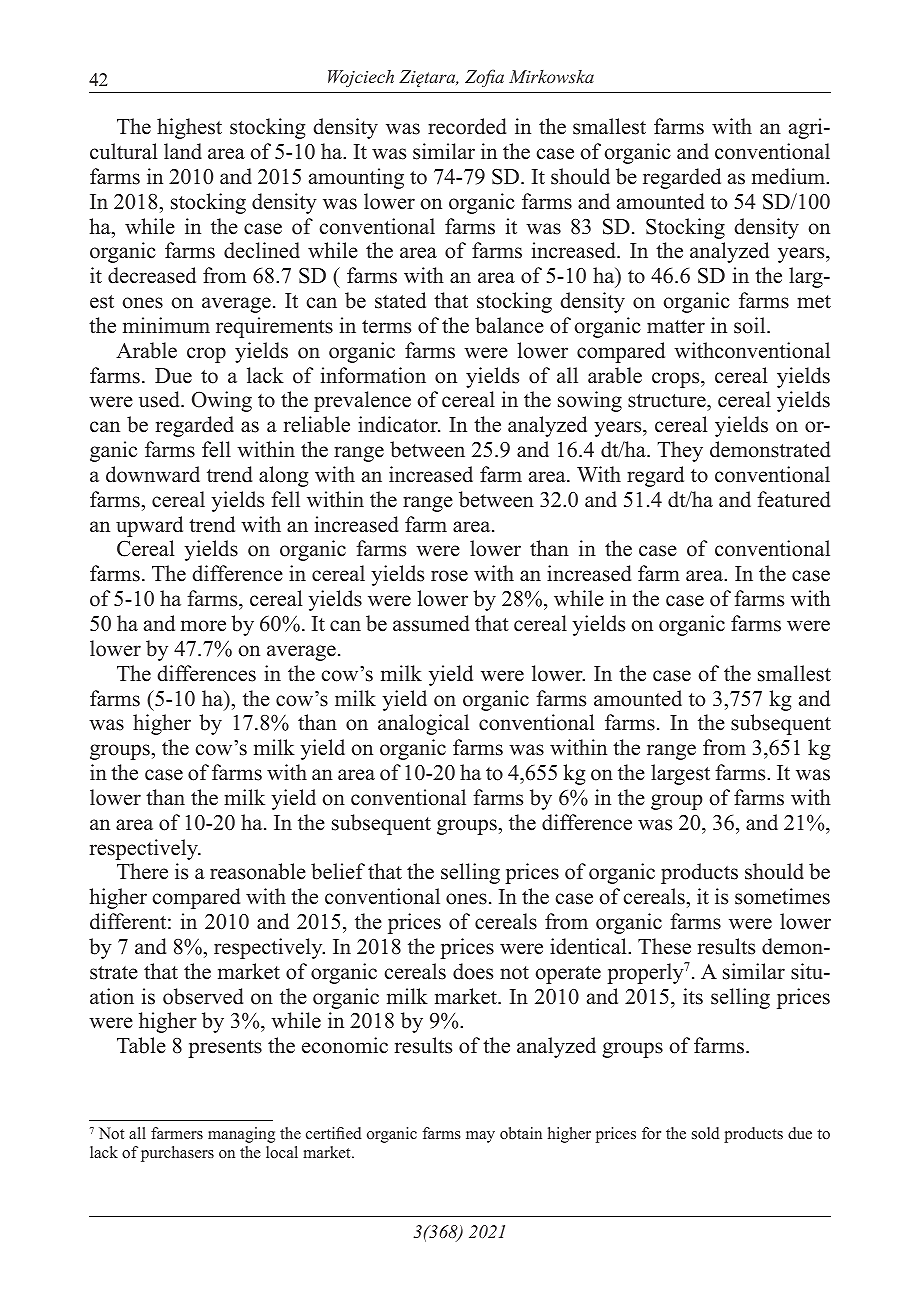 Image resolution: width=920 pixels, height=1316 pixels. What do you see at coordinates (203, 626) in the page?
I see `more` at bounding box center [203, 626].
